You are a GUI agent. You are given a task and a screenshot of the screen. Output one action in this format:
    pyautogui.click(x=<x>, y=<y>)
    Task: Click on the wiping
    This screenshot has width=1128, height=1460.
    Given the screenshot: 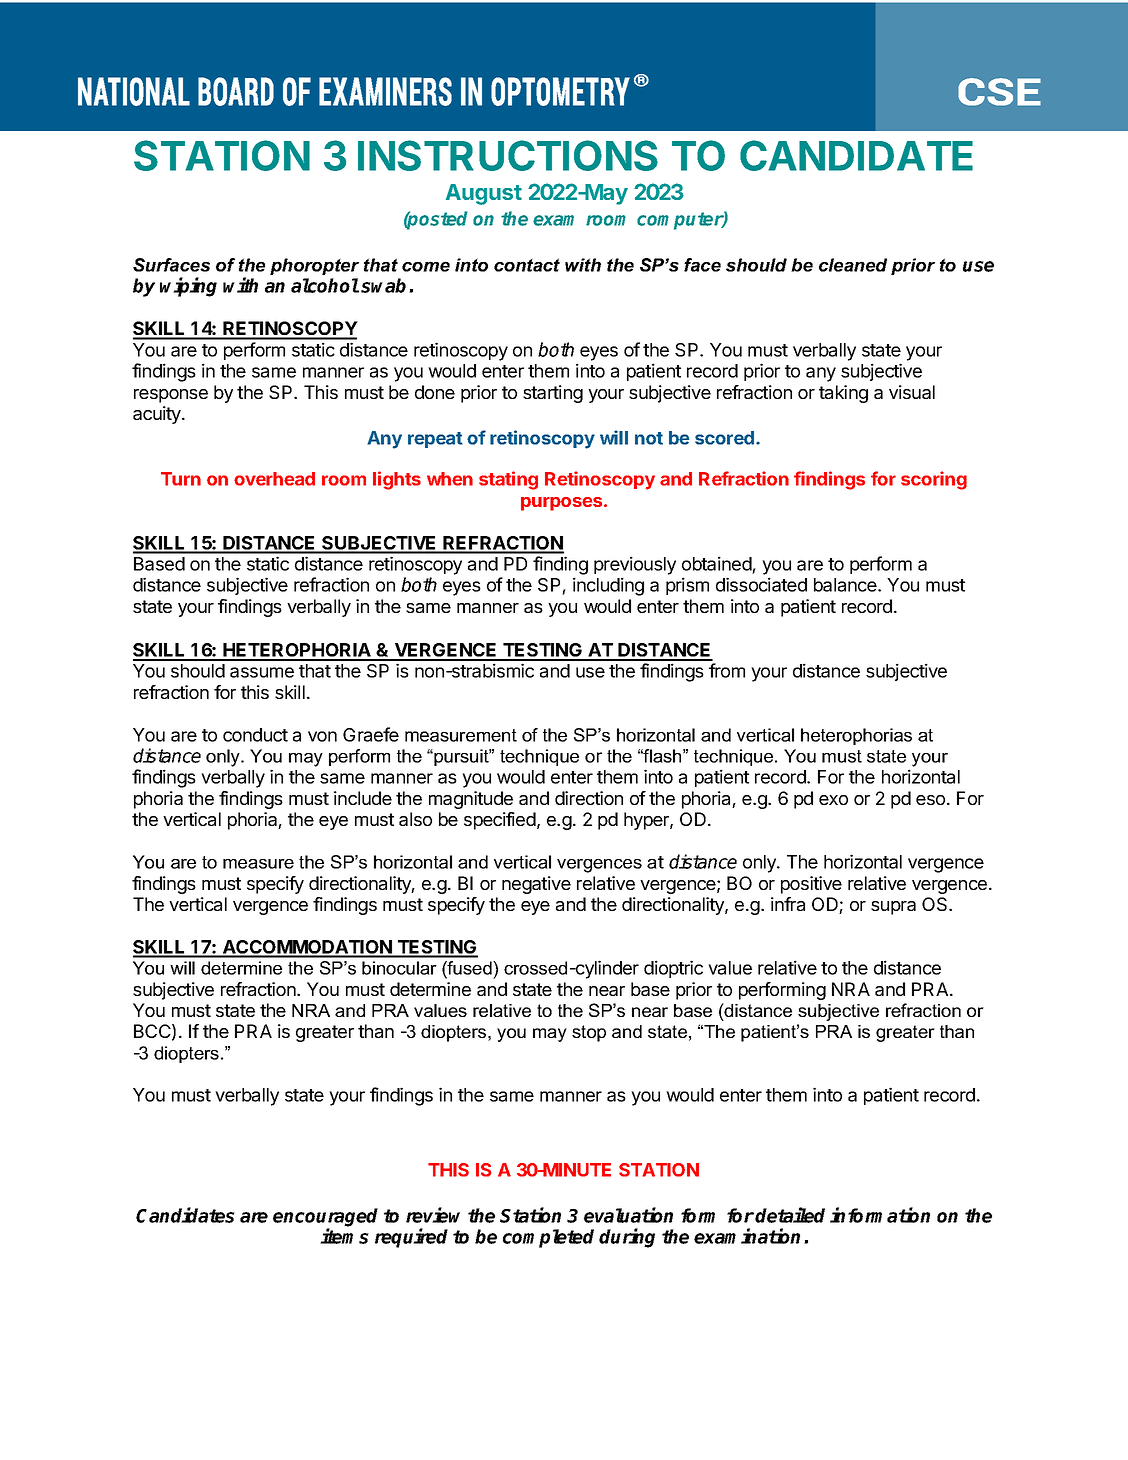 What is the action you would take?
    pyautogui.click(x=188, y=287)
